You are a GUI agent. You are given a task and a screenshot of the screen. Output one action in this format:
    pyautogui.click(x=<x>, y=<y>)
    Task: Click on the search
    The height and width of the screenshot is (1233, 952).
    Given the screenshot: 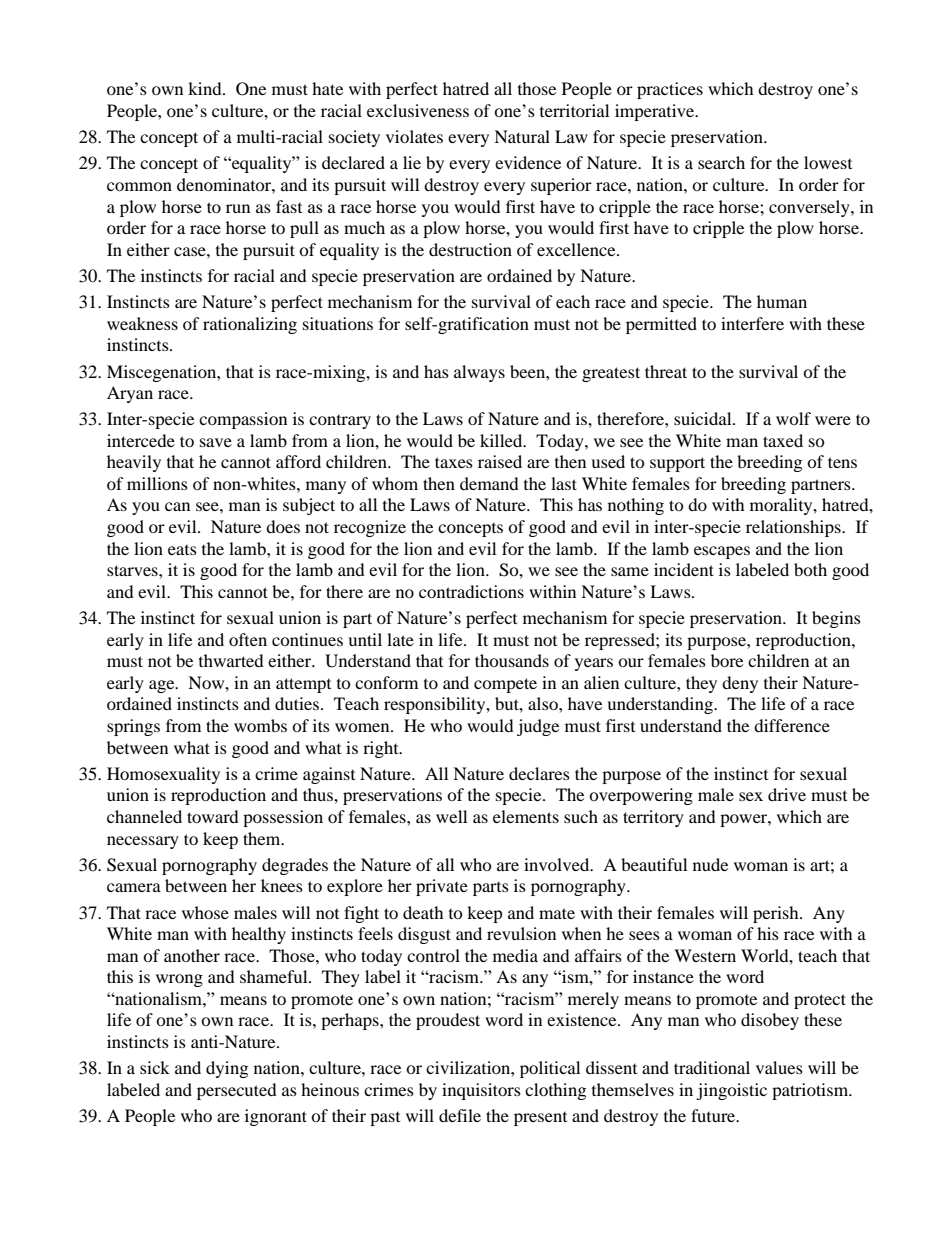 What is the action you would take?
    pyautogui.click(x=721, y=162)
